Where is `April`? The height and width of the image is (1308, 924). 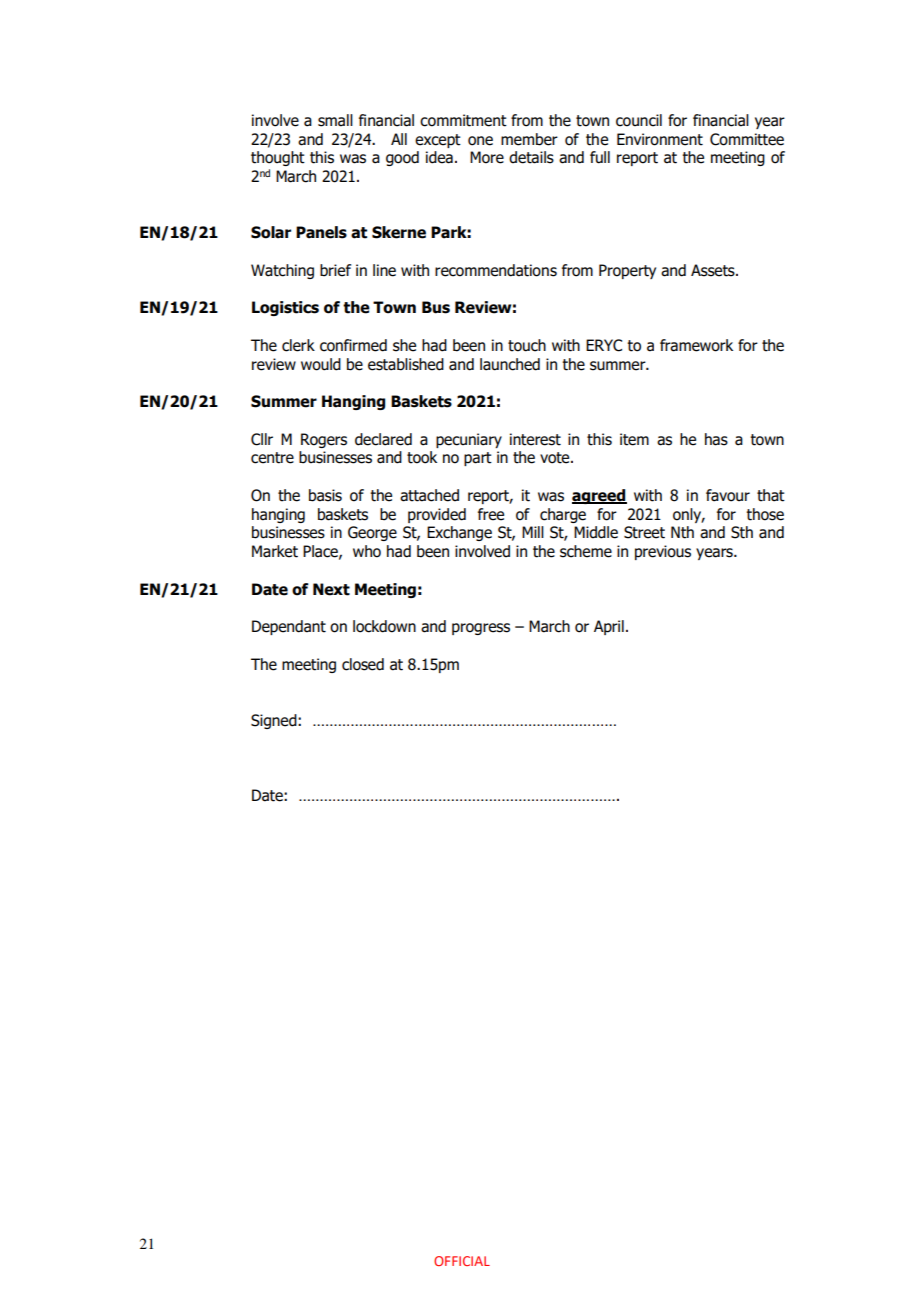 April is located at coordinates (609, 627).
